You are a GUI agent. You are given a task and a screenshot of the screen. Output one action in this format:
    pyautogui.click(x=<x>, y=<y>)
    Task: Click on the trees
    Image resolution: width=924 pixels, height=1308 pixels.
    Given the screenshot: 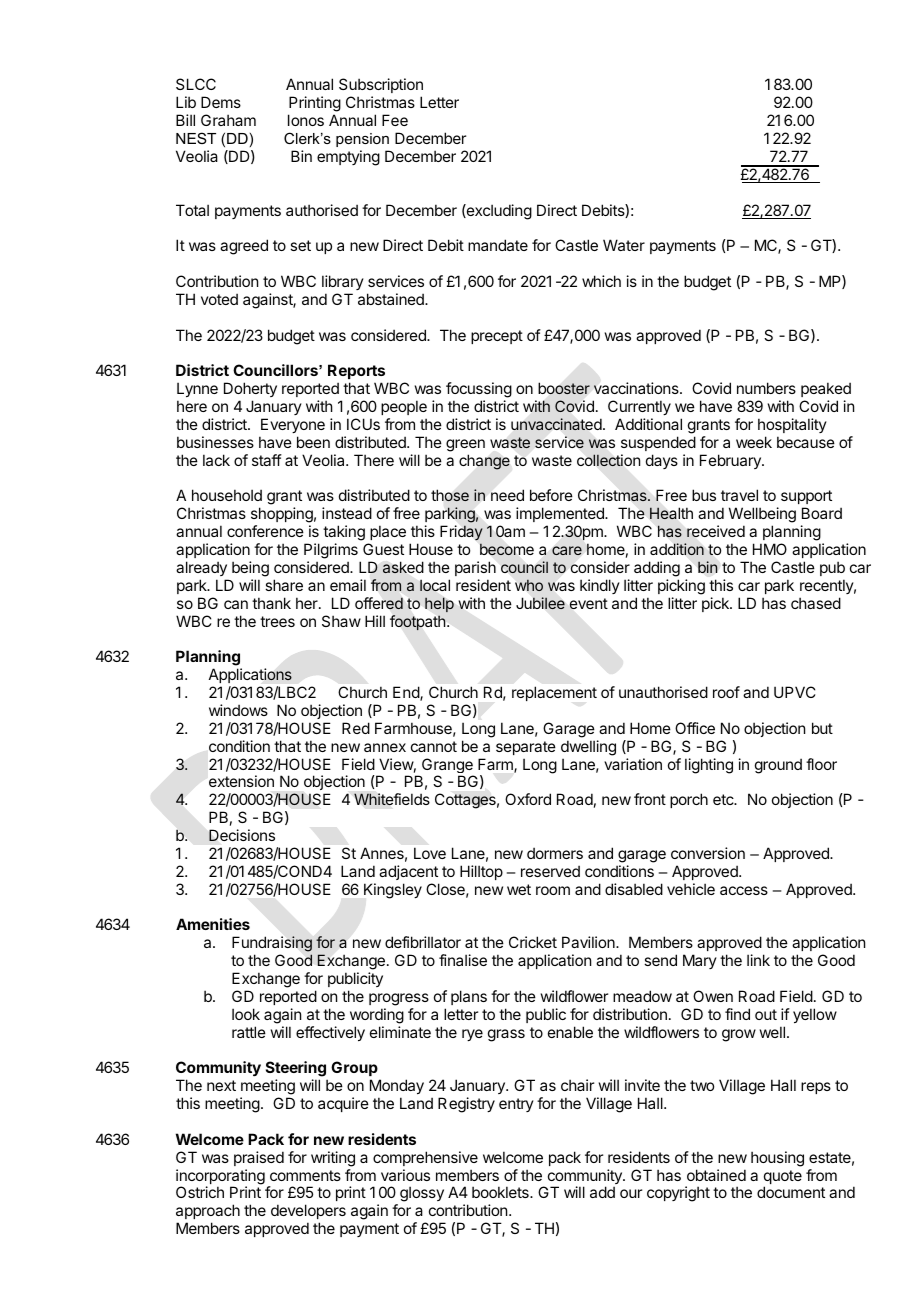 What is the action you would take?
    pyautogui.click(x=277, y=621)
